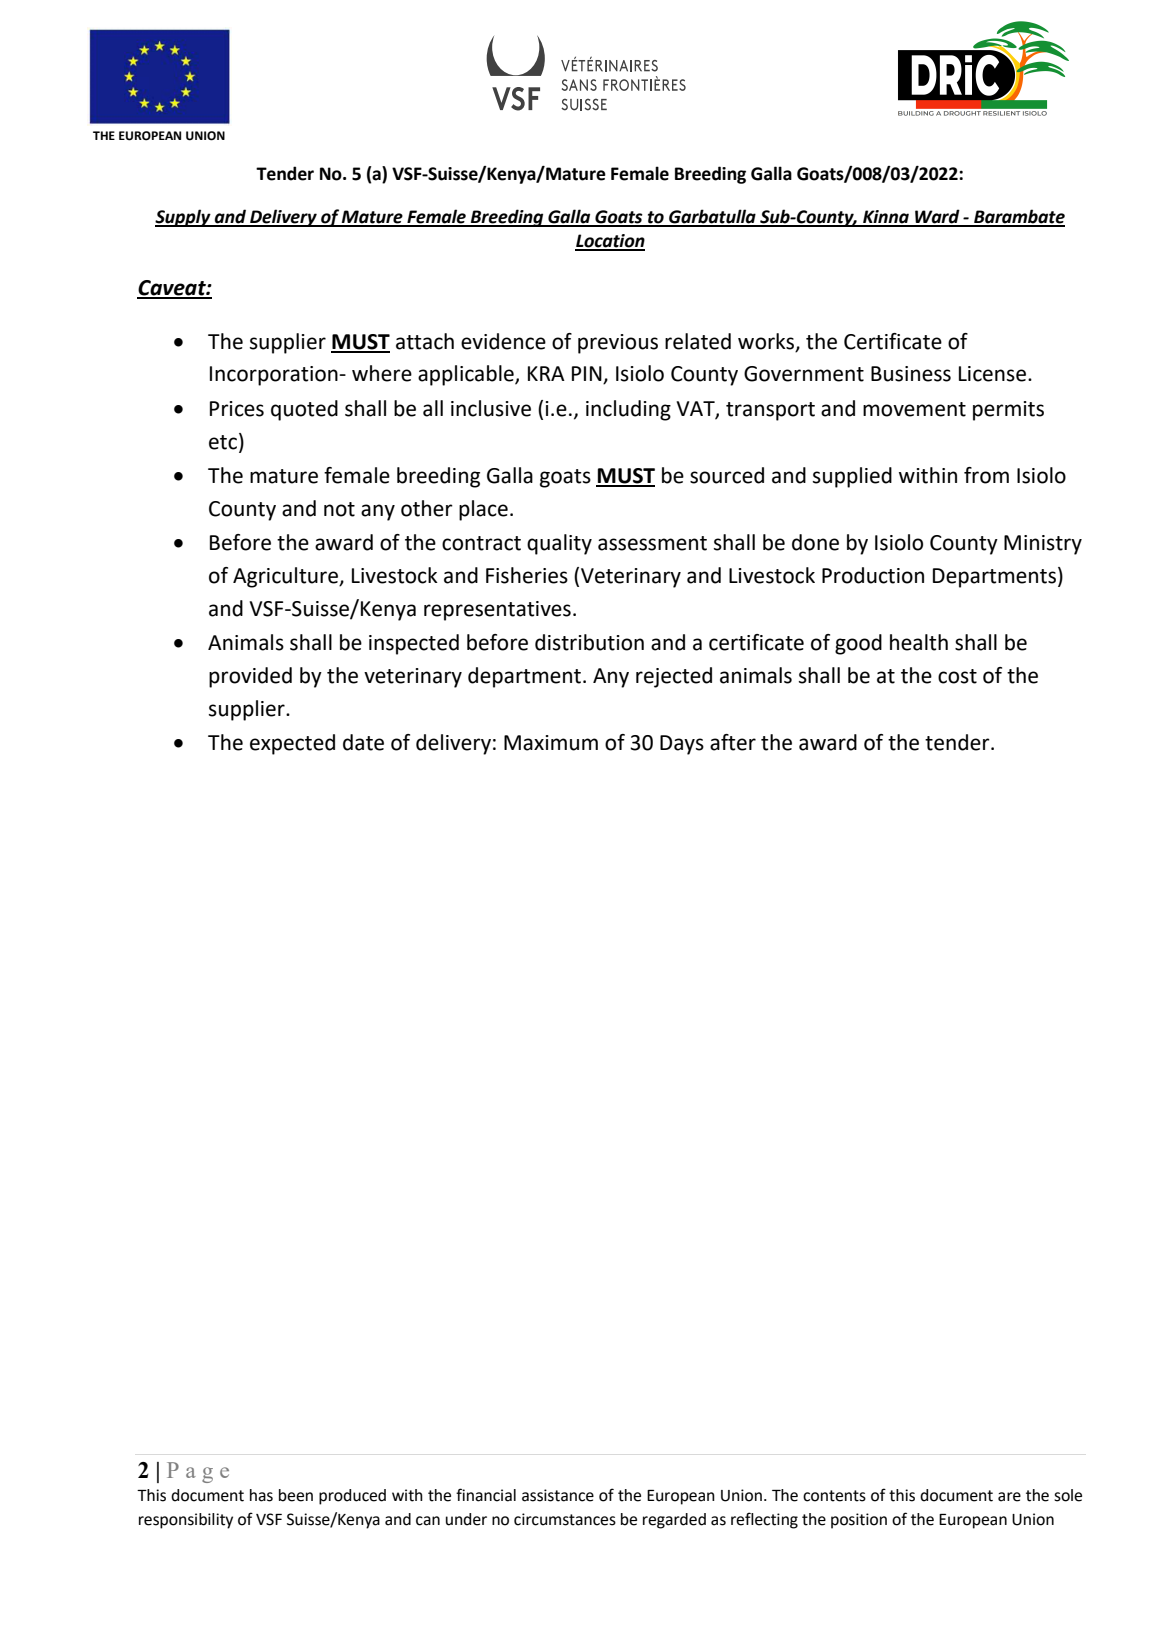  Describe the element at coordinates (733, 742) in the screenshot. I see `after` at that location.
